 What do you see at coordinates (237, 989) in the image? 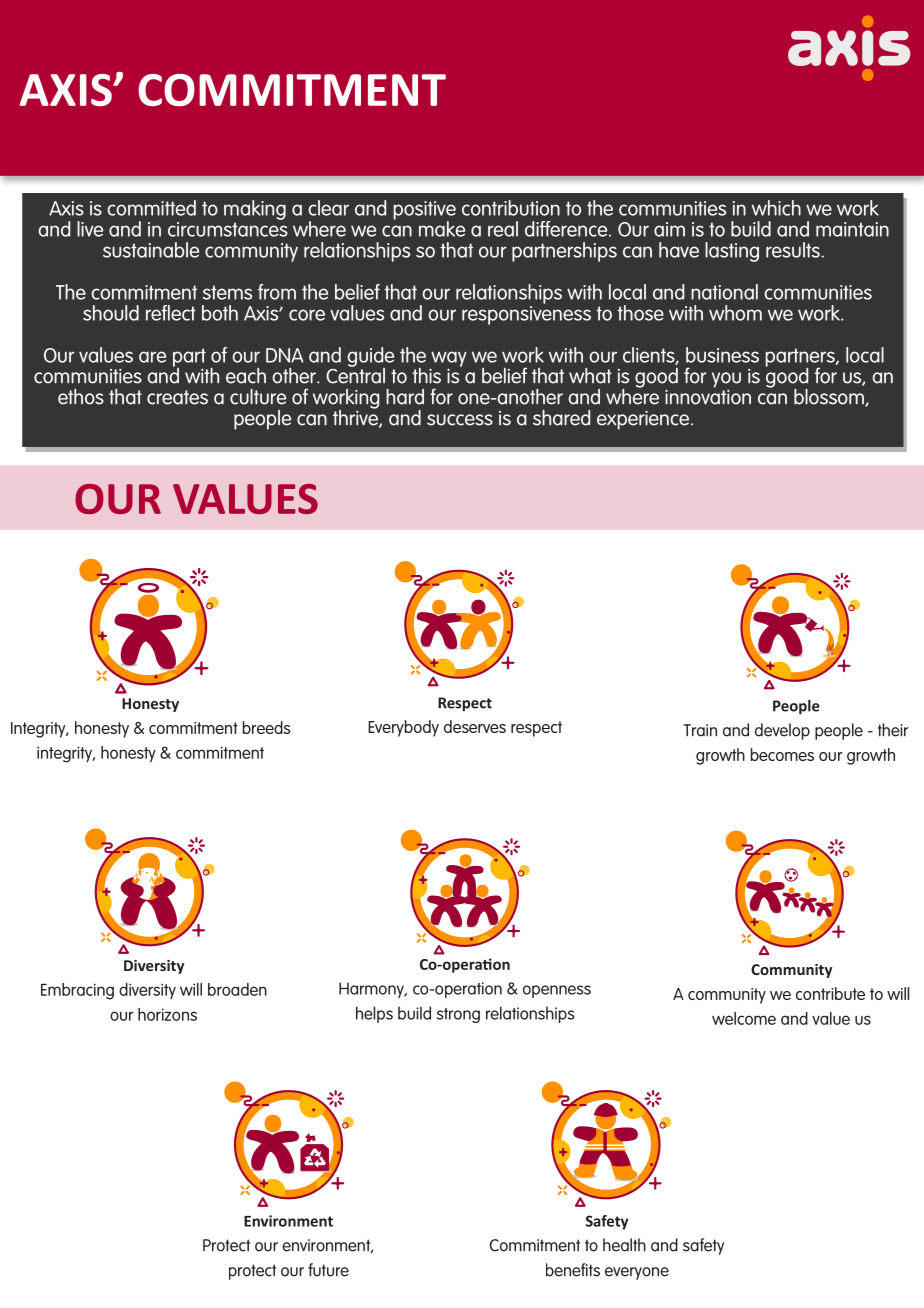
I see `broaden` at bounding box center [237, 989].
